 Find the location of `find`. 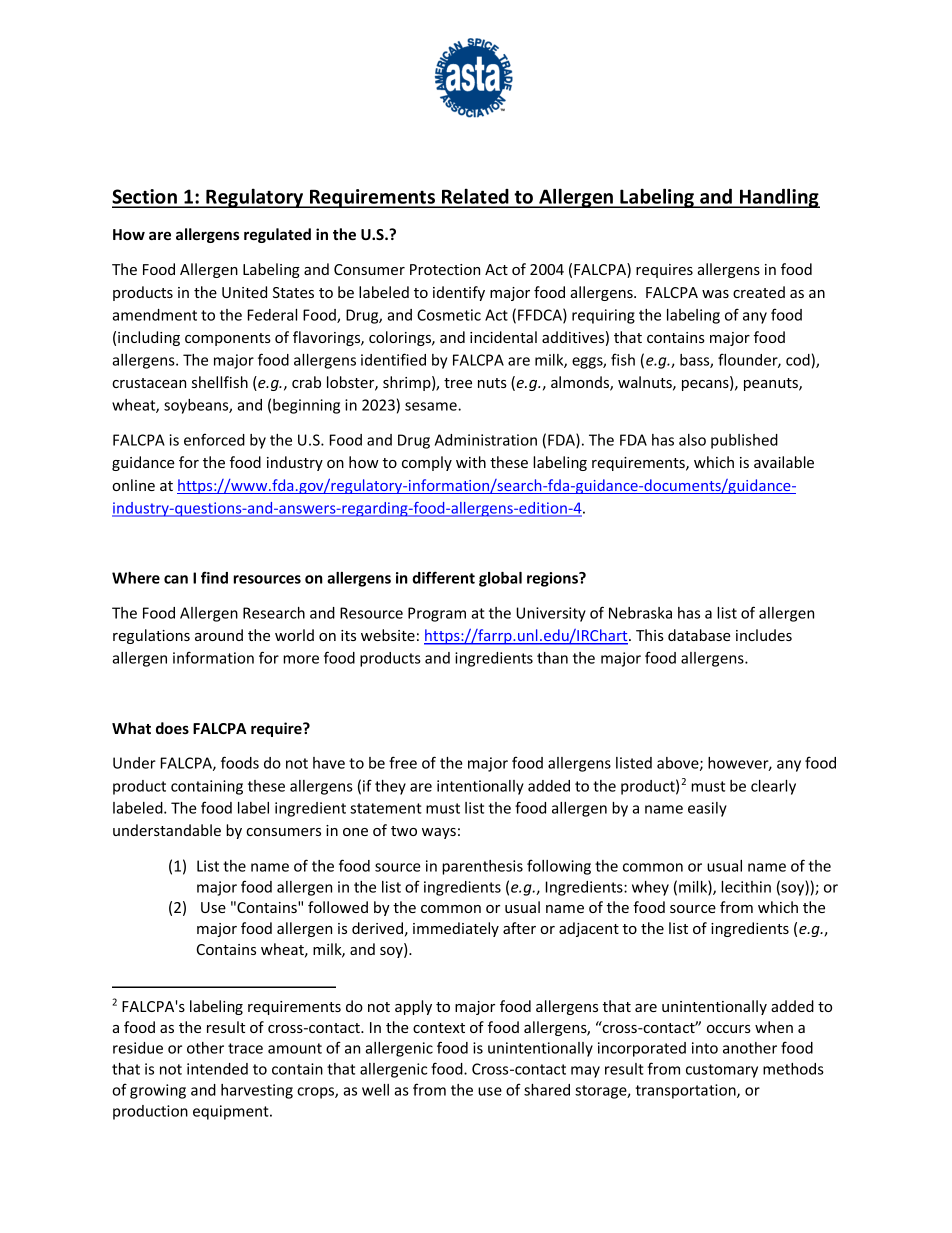

find is located at coordinates (214, 577).
